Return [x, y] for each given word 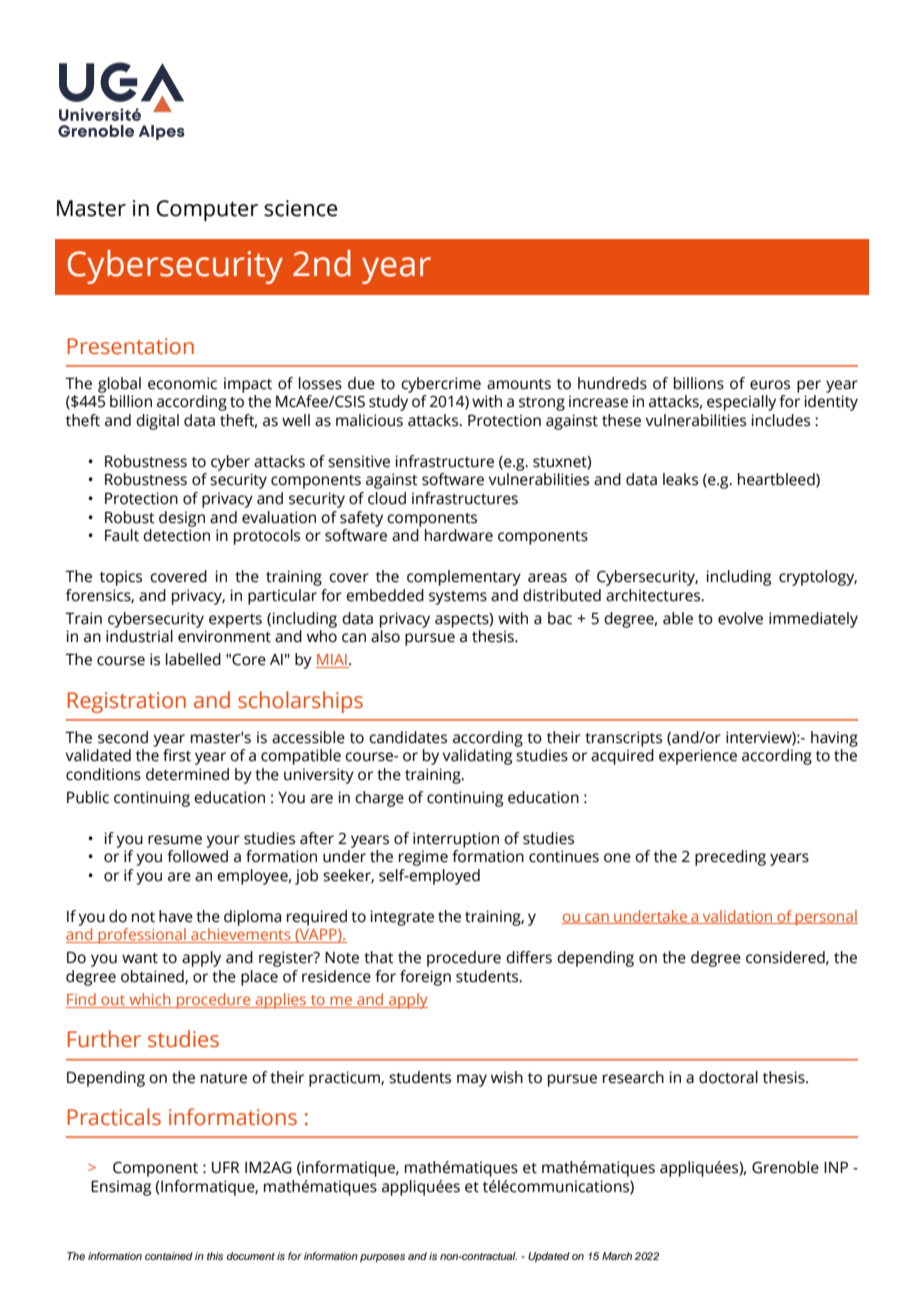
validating [477, 757]
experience [698, 757]
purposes [382, 1258]
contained [169, 1256]
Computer [207, 210]
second [123, 737]
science [300, 208]
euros [770, 385]
